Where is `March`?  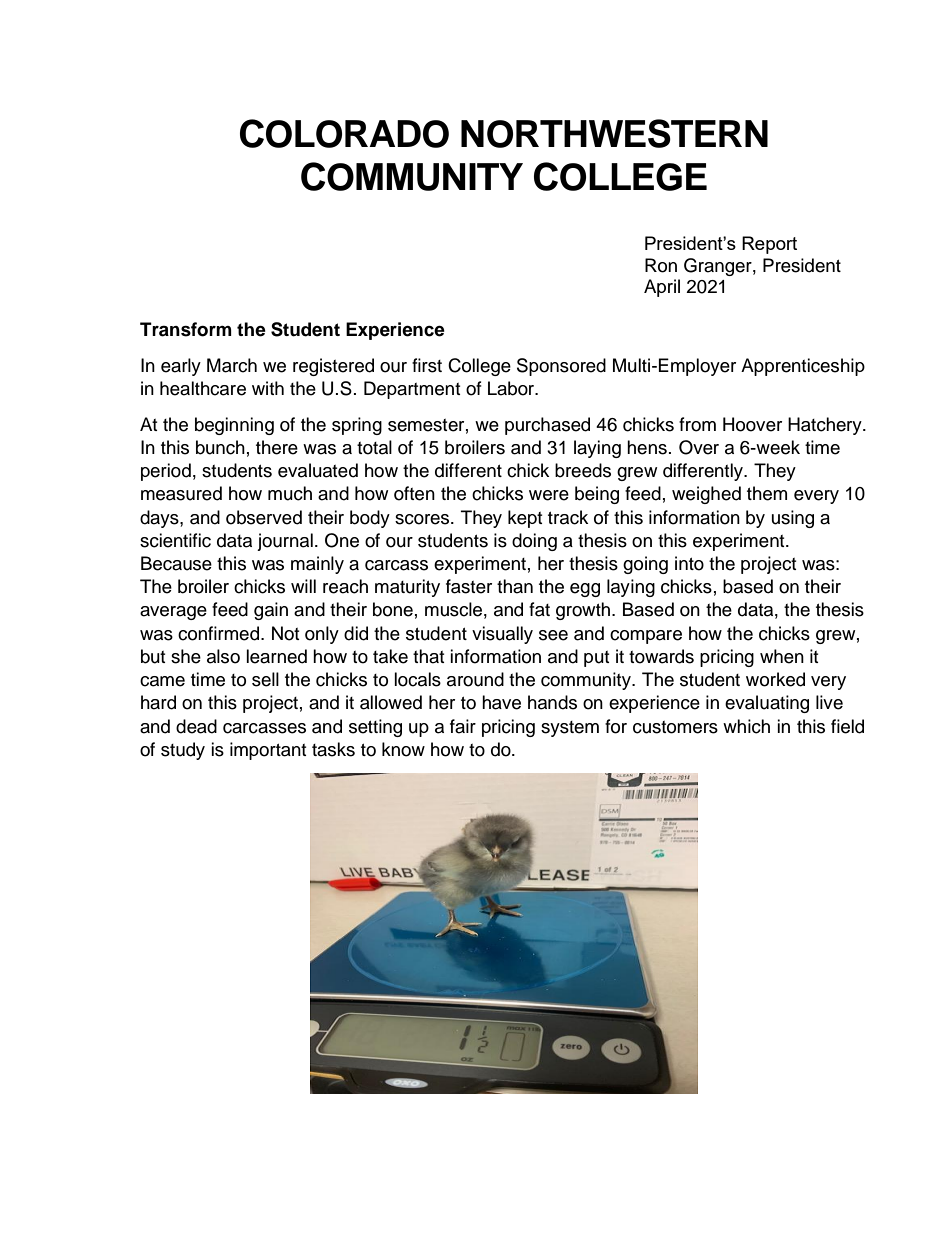
March is located at coordinates (232, 365).
